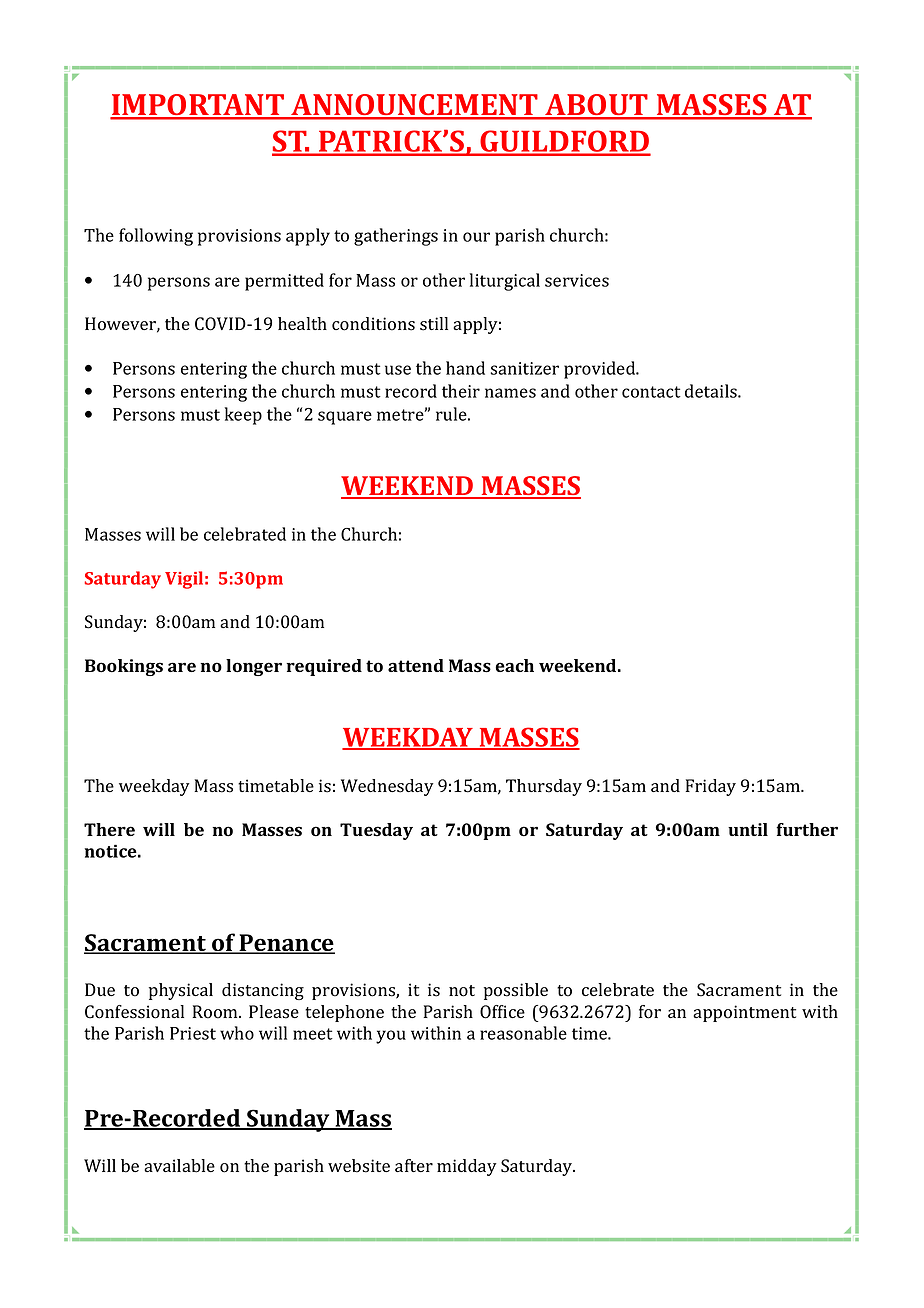  Describe the element at coordinates (179, 1166) in the screenshot. I see `available` at that location.
